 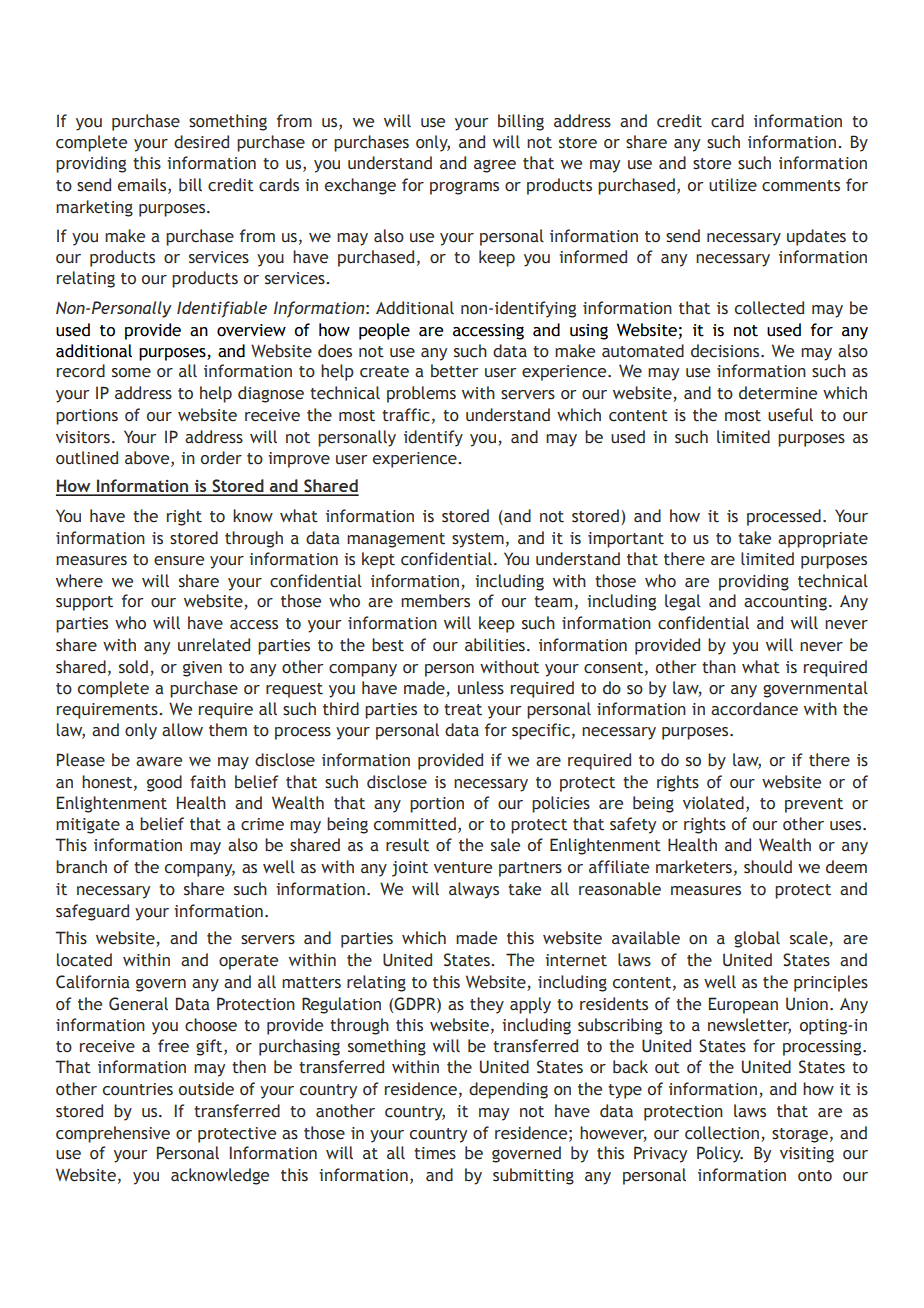 I want to click on given, so click(x=202, y=669).
